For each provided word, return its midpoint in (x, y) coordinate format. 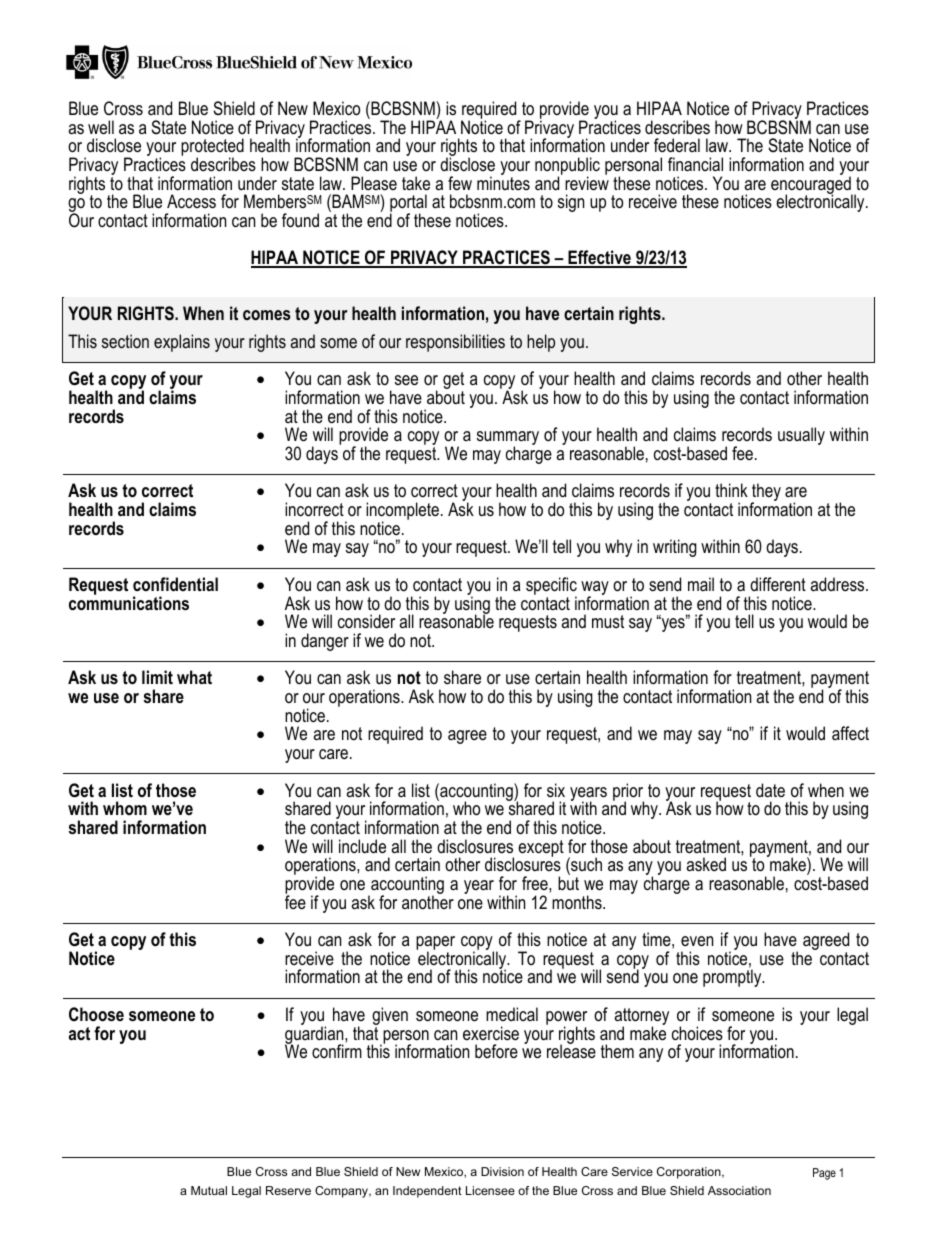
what (194, 677)
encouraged (812, 185)
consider (366, 621)
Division (502, 1171)
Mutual (209, 1190)
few (460, 183)
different (778, 584)
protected (212, 148)
